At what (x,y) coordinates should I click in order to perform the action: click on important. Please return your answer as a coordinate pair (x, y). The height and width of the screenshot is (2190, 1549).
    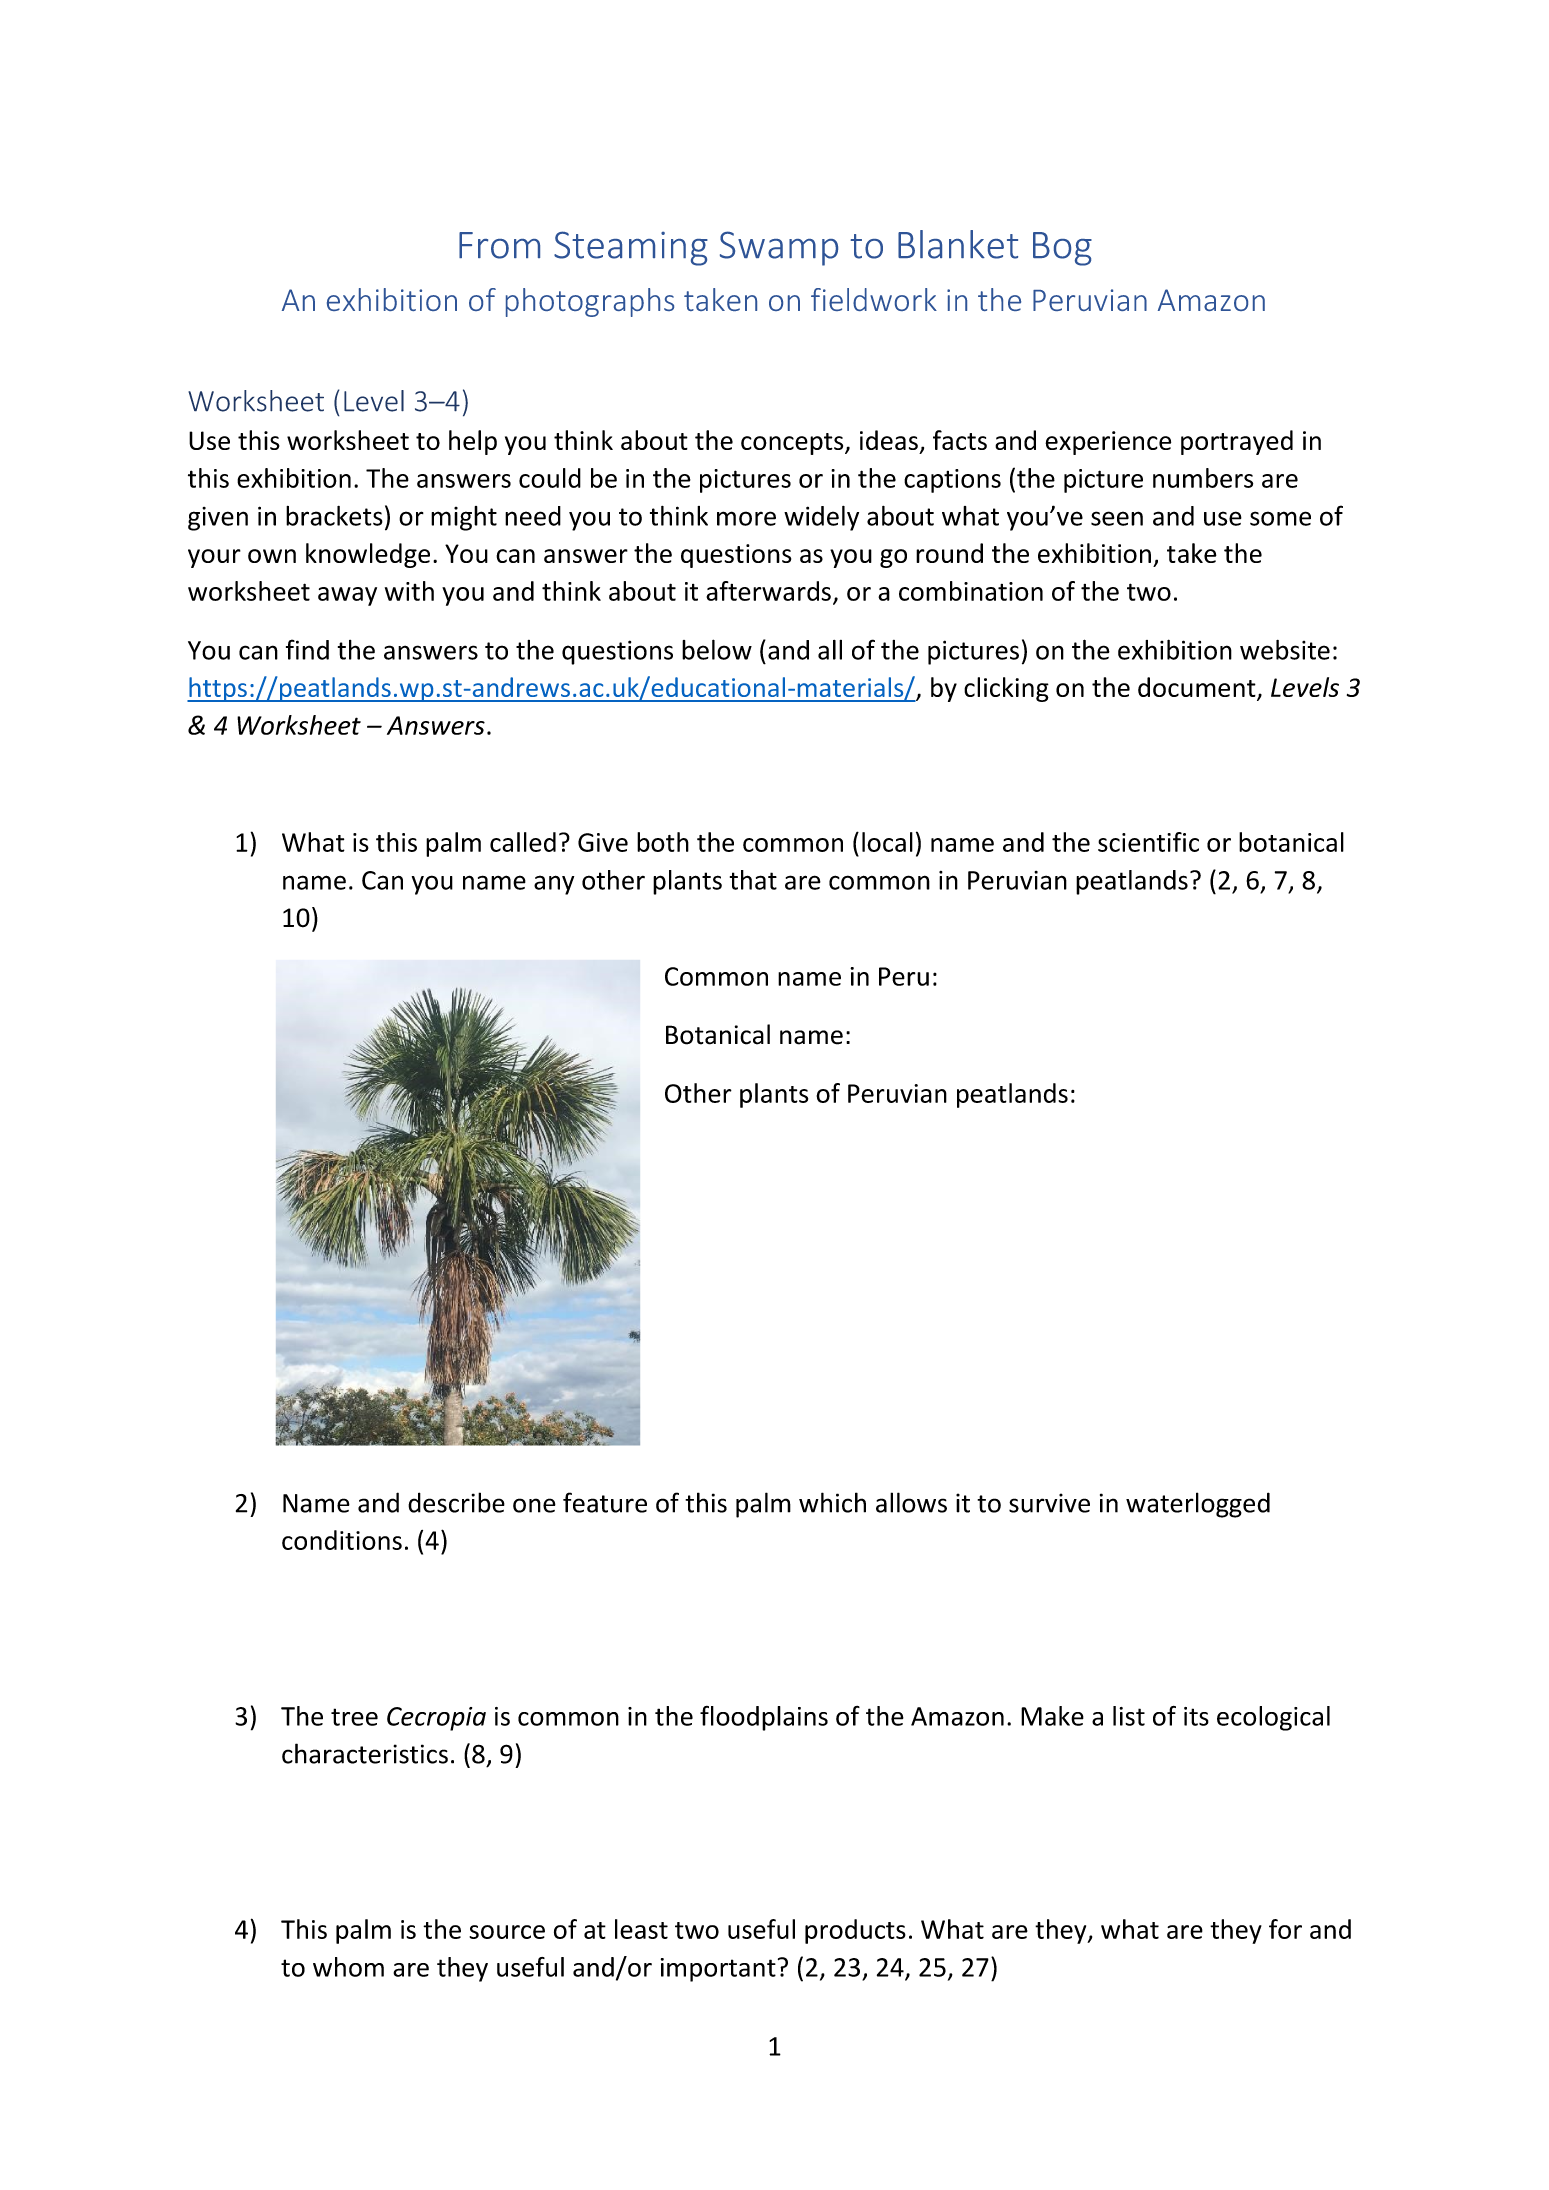
    Looking at the image, I should click on (718, 1970).
